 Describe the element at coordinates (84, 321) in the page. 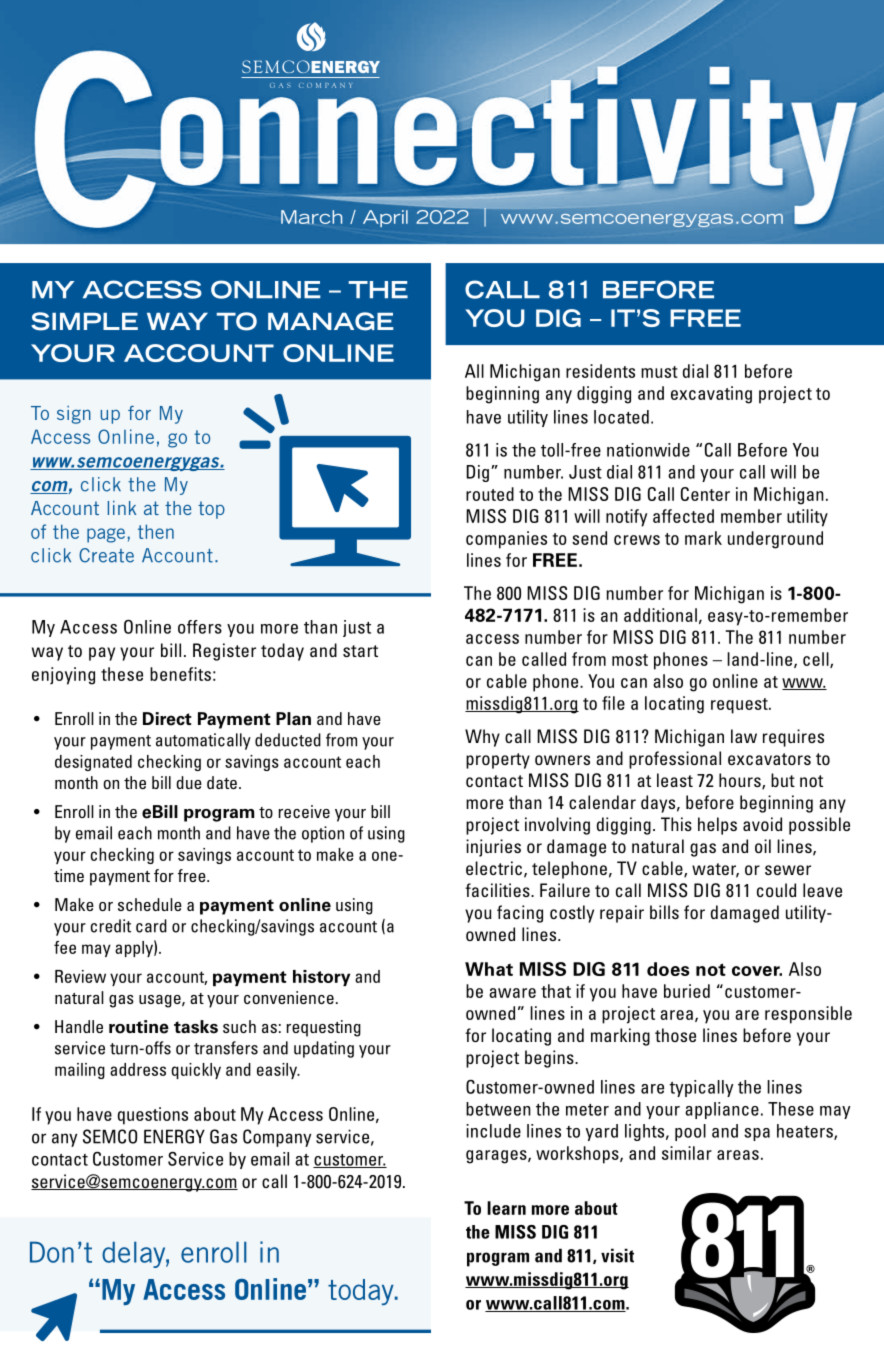

I see `SIMPLE` at that location.
